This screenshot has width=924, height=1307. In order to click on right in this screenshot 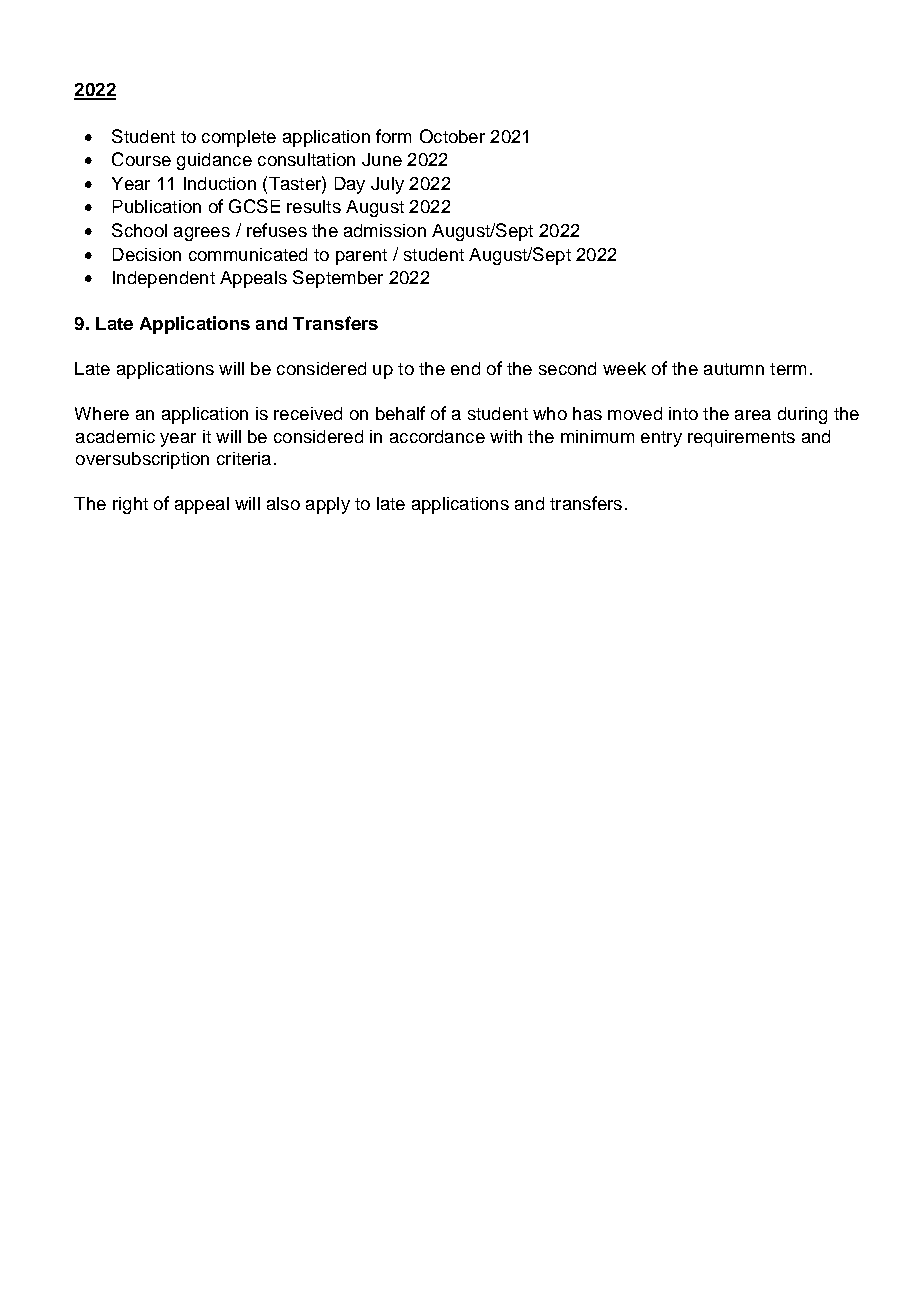, I will do `click(130, 505)`.
